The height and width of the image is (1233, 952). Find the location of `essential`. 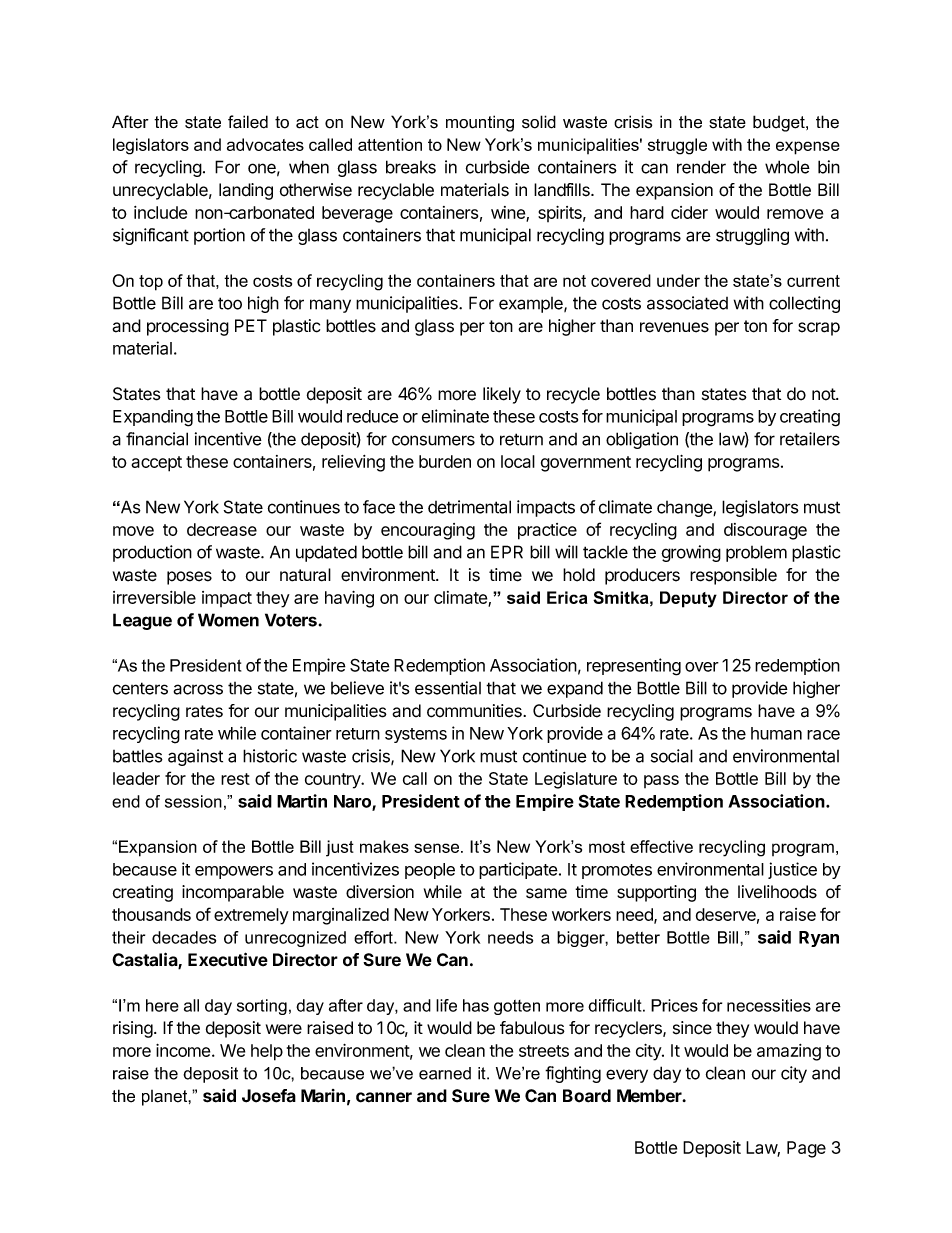

essential is located at coordinates (448, 688).
